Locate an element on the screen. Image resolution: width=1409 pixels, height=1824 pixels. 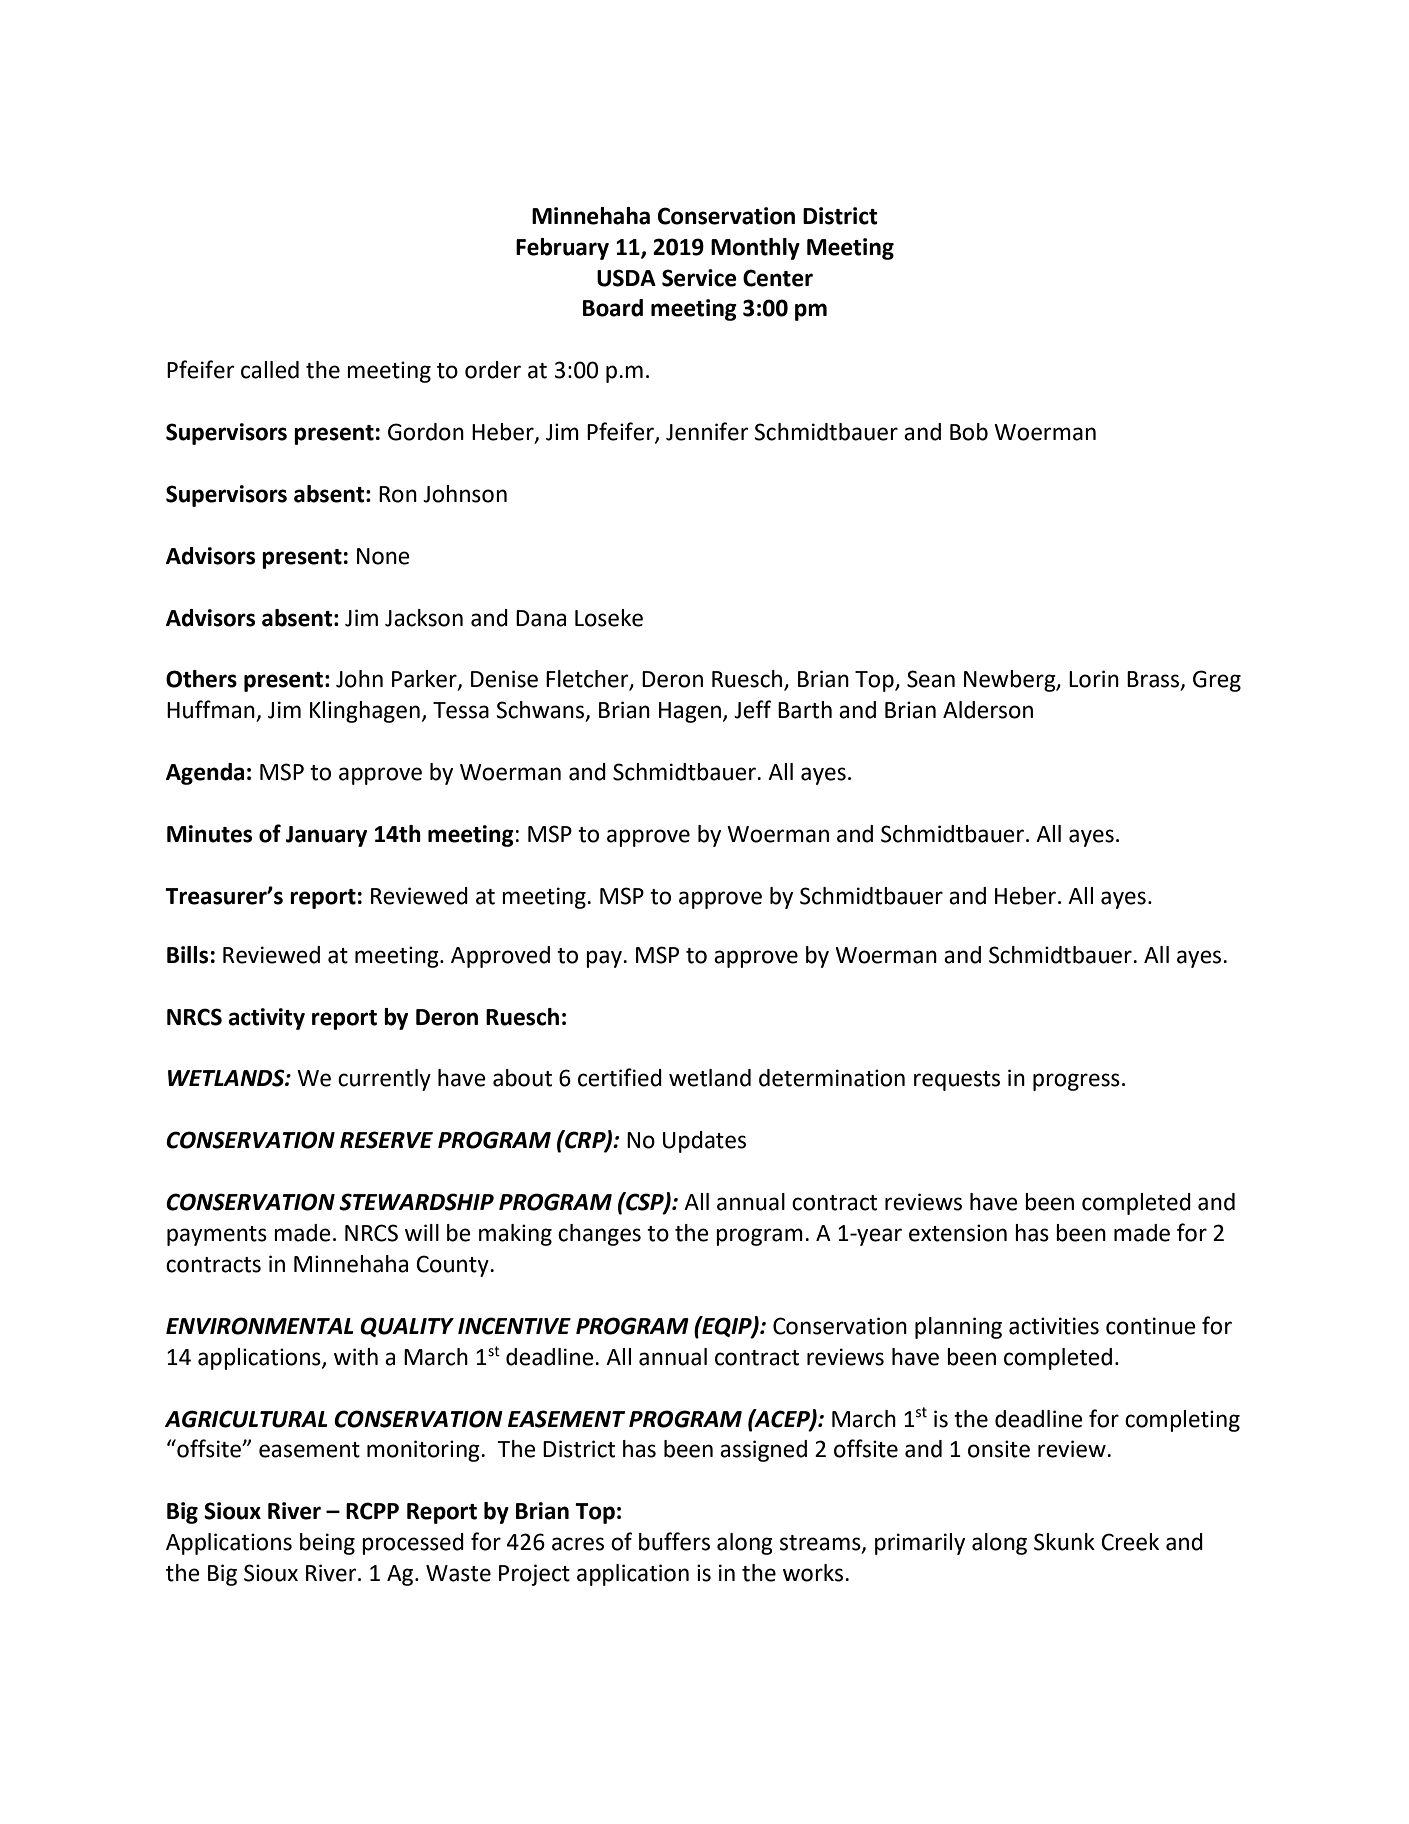
RESERVE is located at coordinates (386, 1140).
